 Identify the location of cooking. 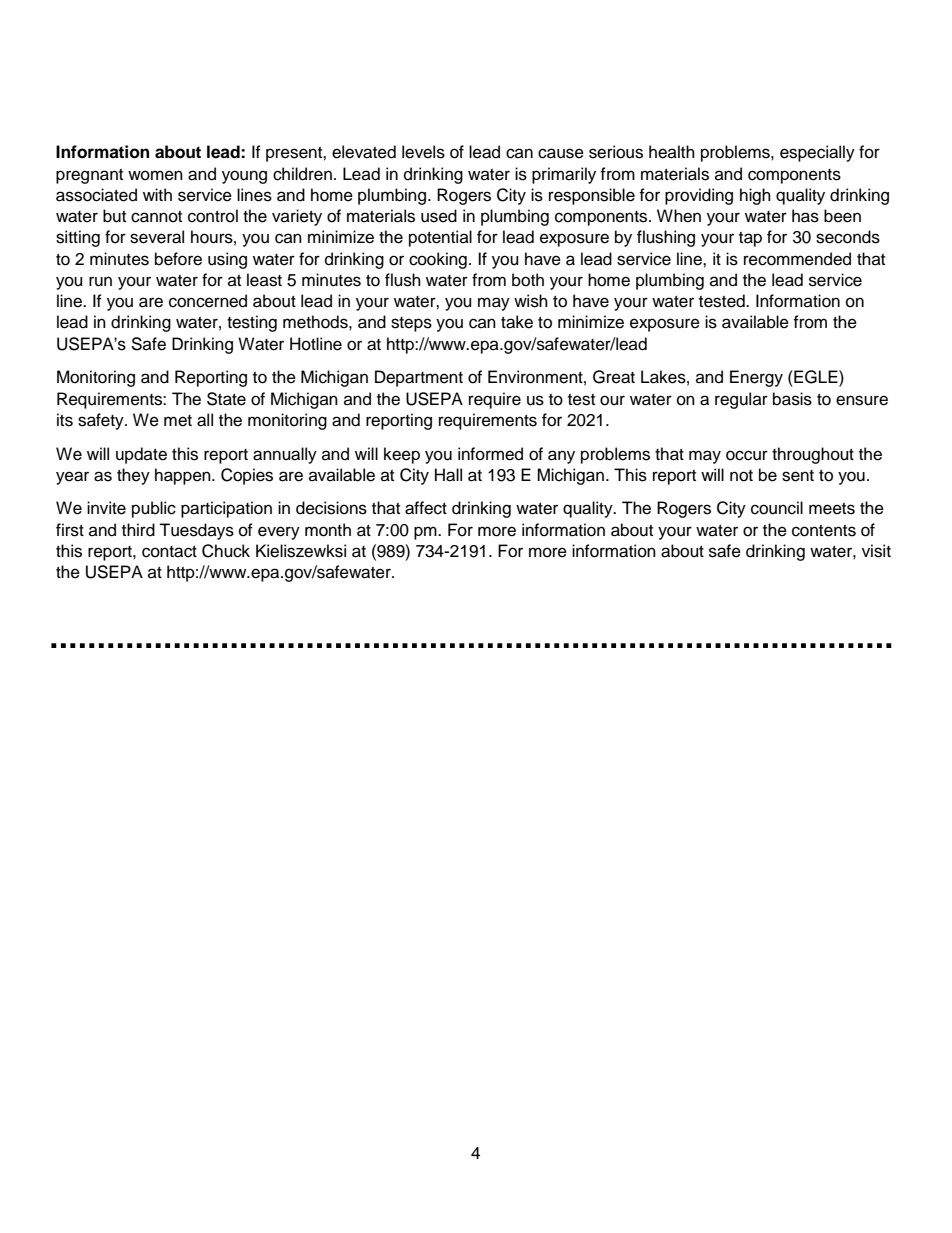
(438, 260).
